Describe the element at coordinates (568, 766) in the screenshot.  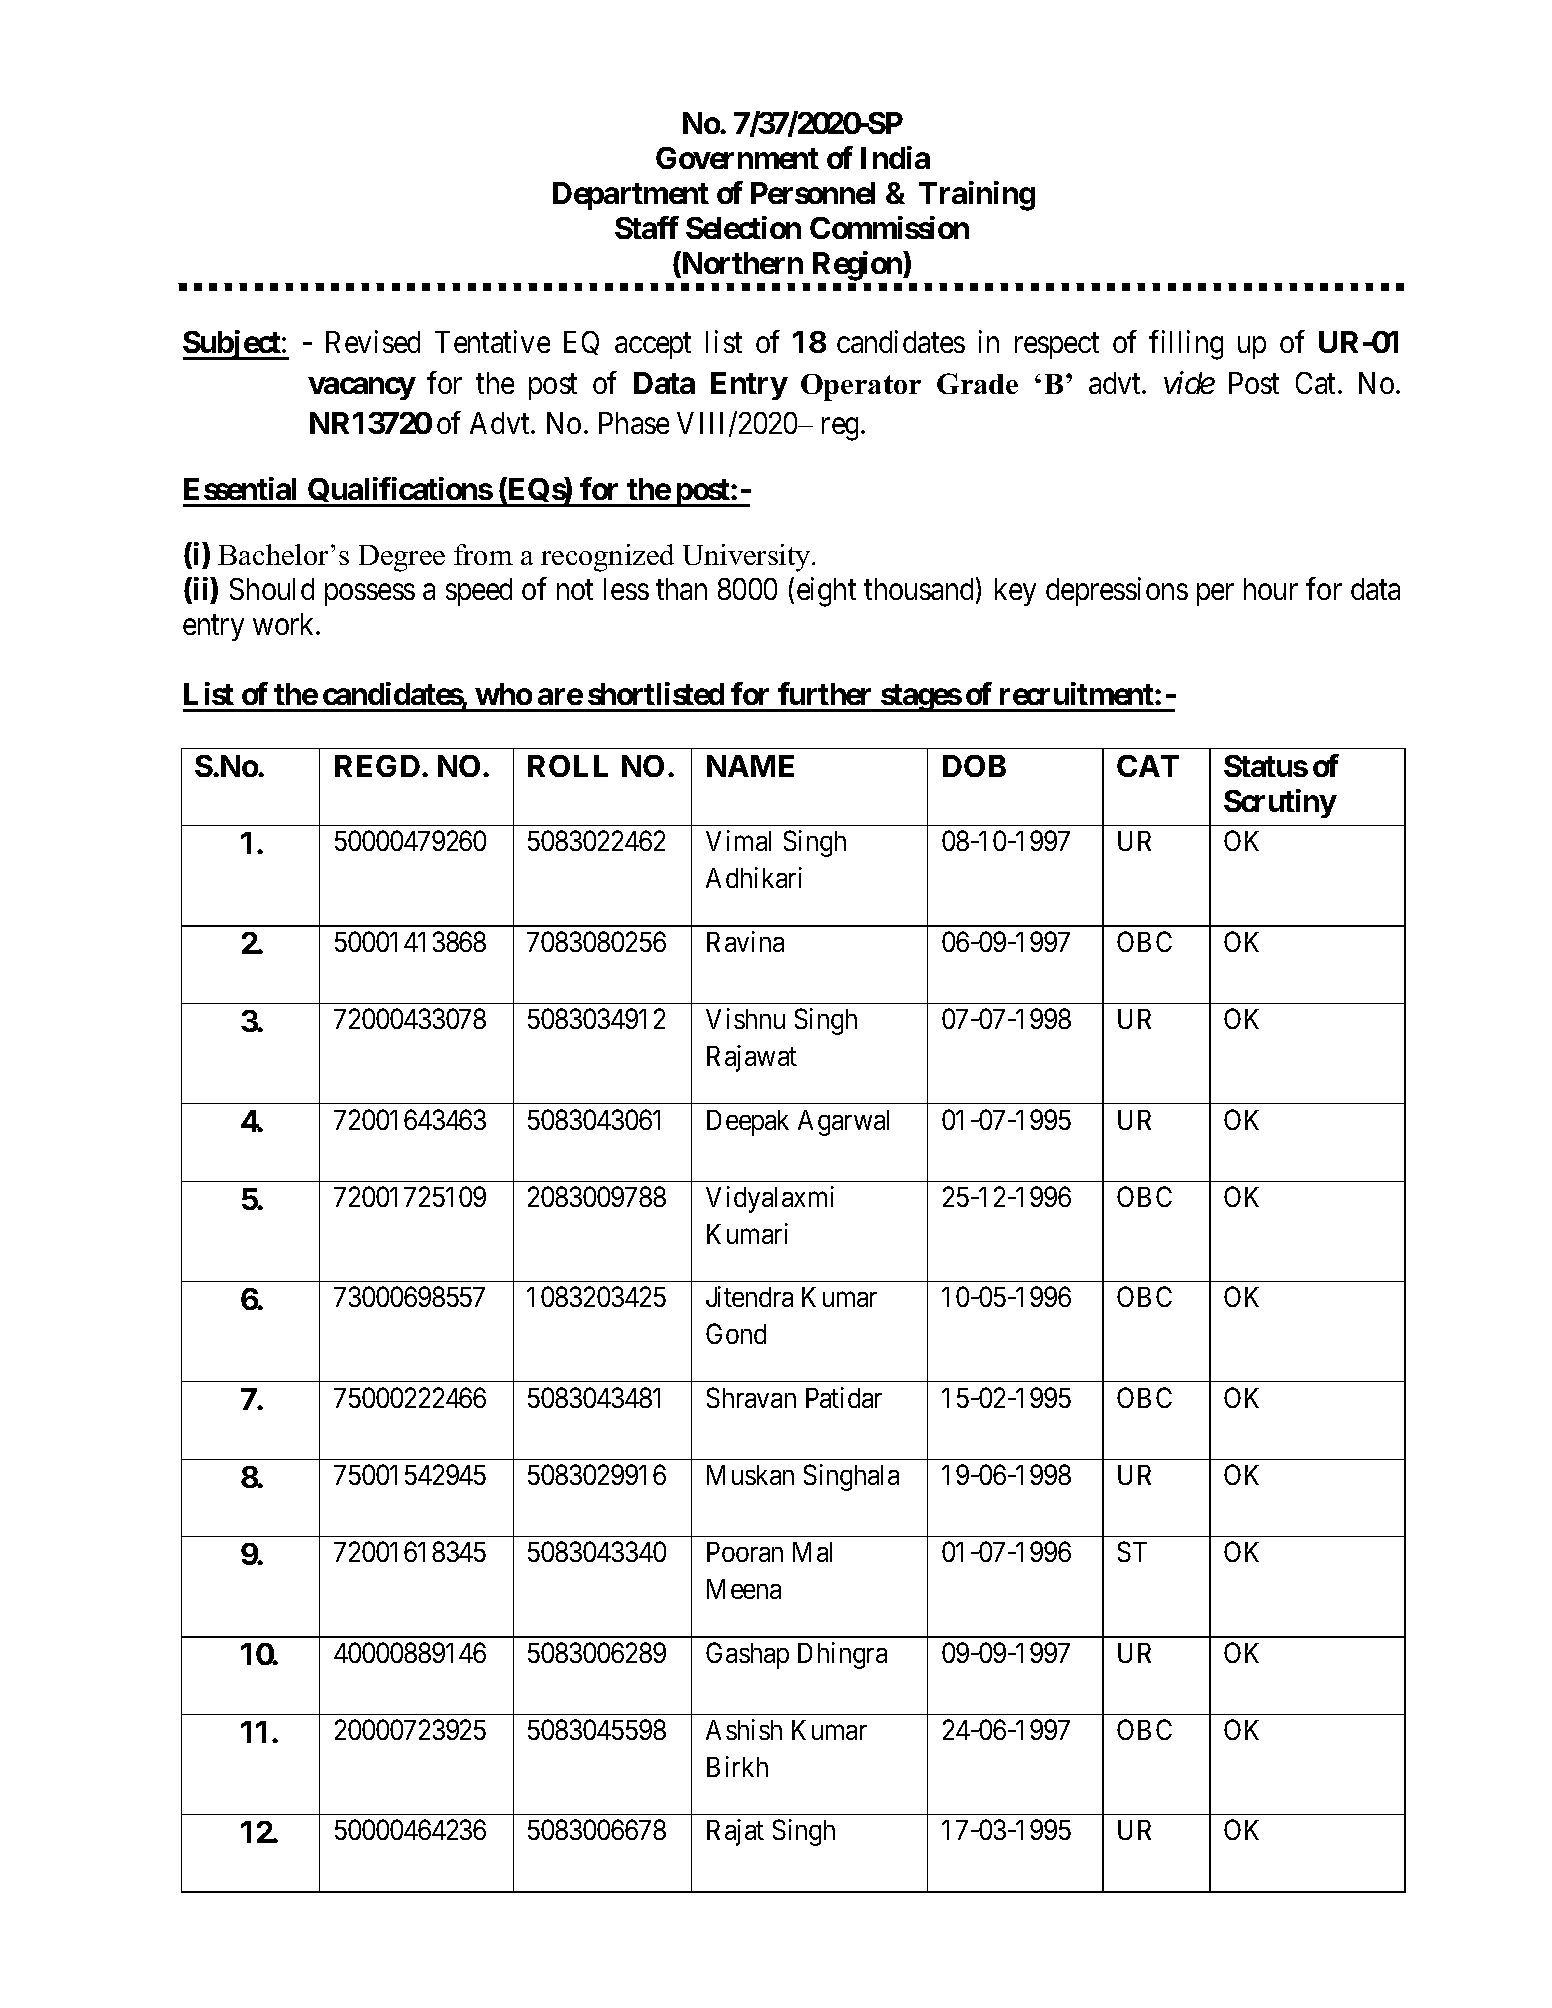
I see `ROLL` at that location.
